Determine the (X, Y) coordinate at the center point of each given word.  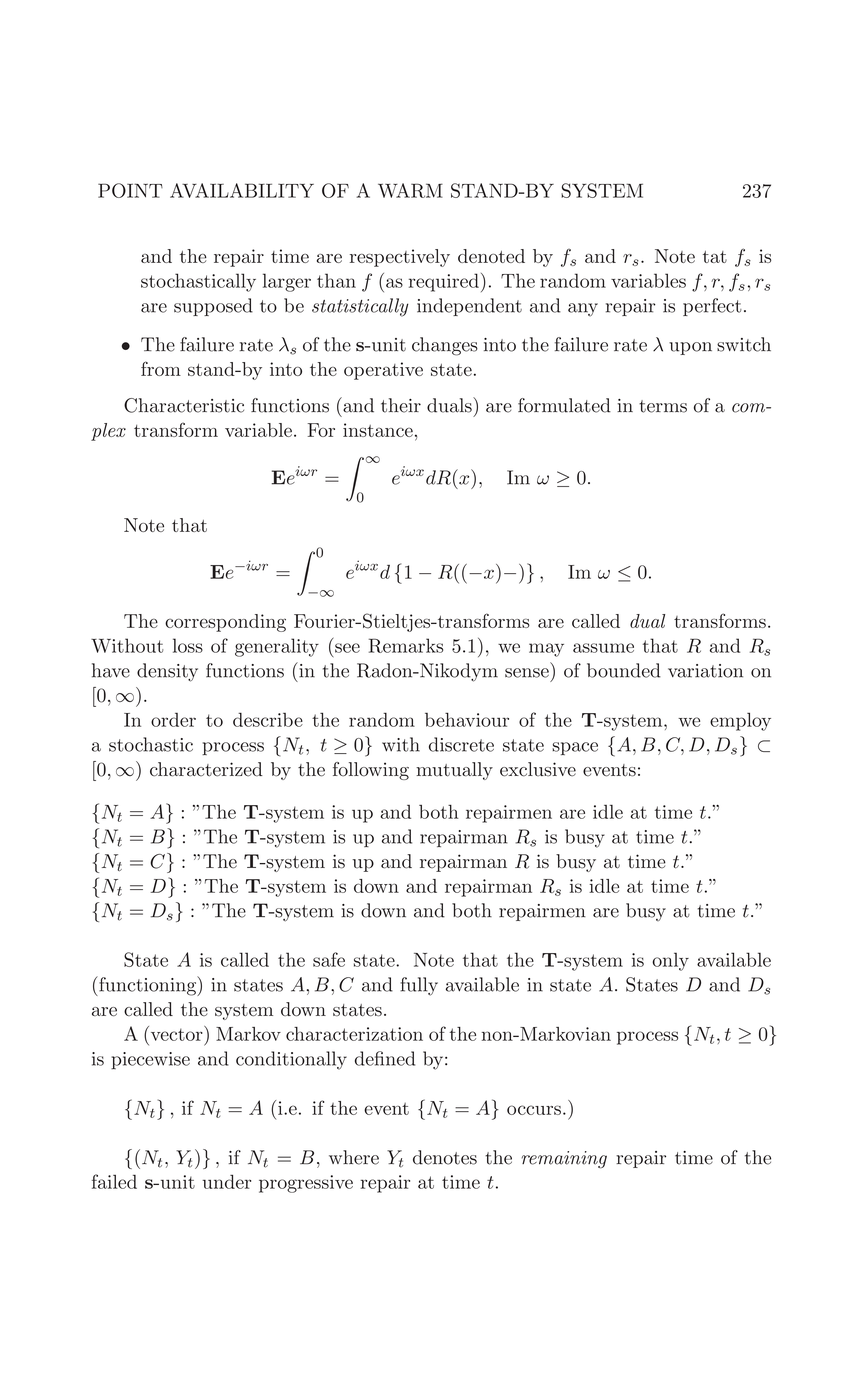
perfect (712, 307)
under (226, 1182)
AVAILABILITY (242, 190)
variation (705, 671)
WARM (410, 190)
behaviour (467, 719)
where (354, 1157)
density (167, 672)
